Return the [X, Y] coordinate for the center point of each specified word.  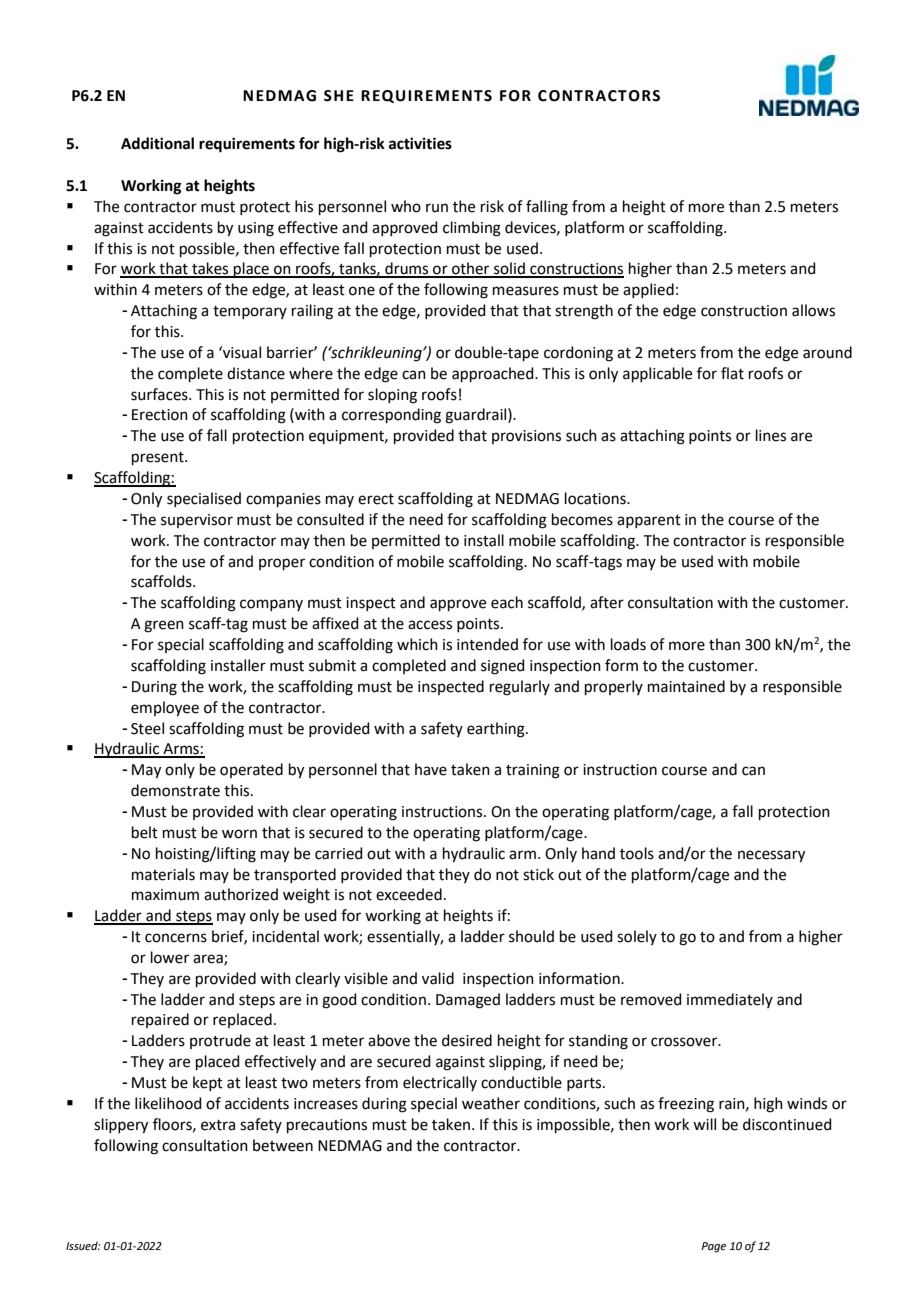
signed [503, 667]
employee [165, 709]
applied [648, 290]
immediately [730, 1000]
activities [420, 143]
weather [491, 1103]
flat [732, 373]
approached [494, 374]
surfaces [160, 394]
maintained [686, 686]
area [209, 960]
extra [218, 1125]
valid [438, 978]
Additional [157, 143]
